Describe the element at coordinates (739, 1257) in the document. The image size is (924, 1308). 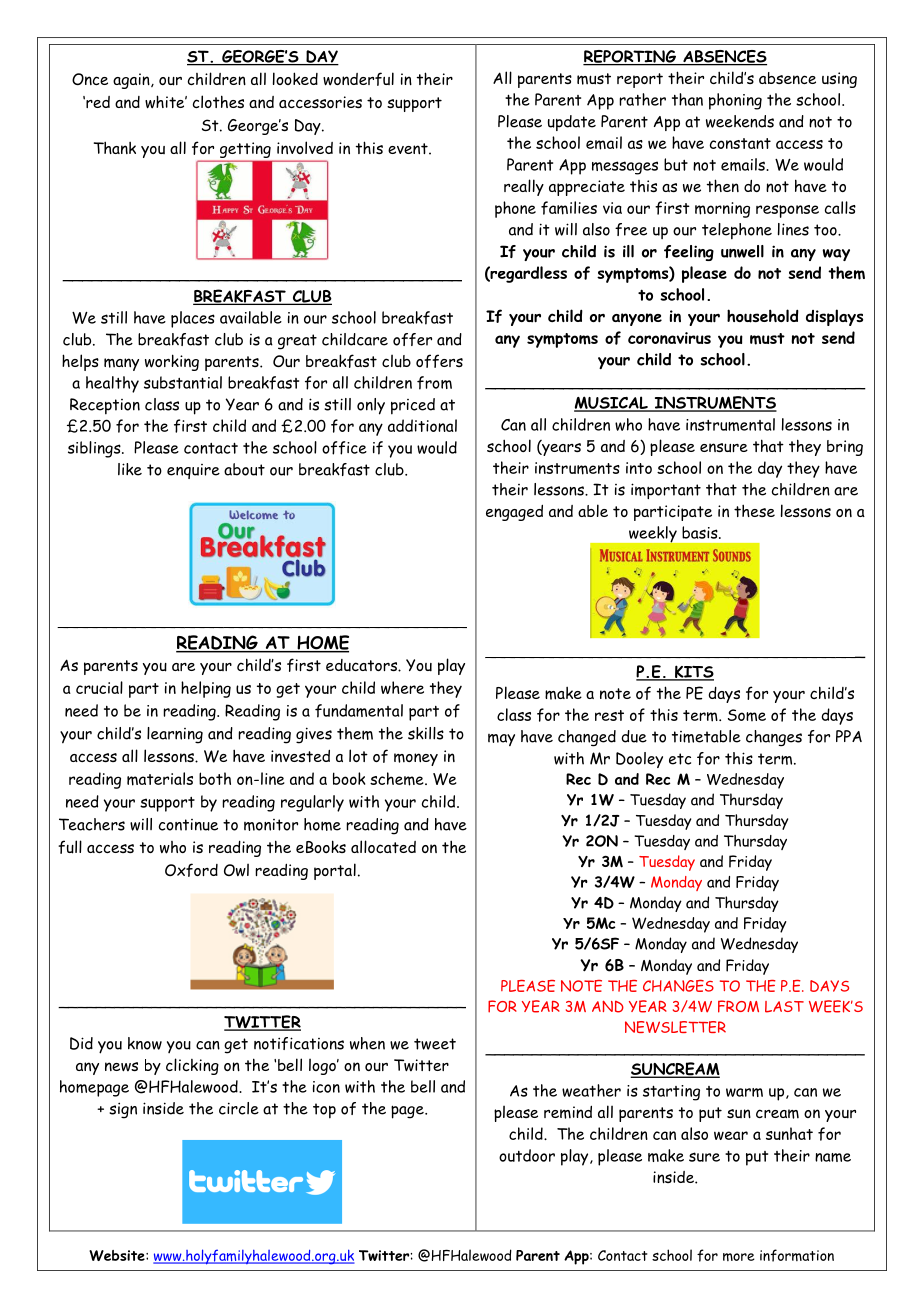
I see `more` at that location.
